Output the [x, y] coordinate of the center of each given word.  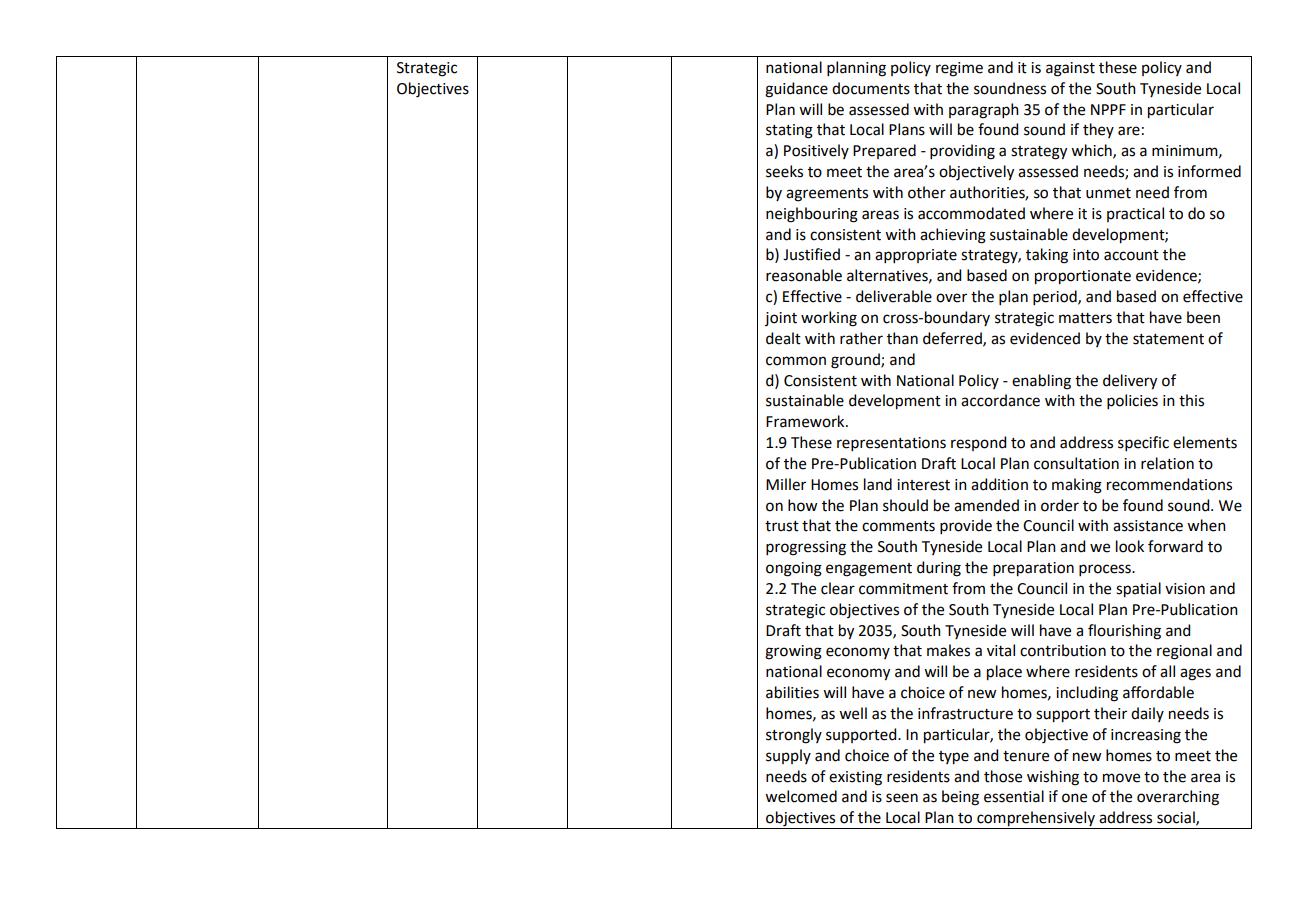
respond [978, 443]
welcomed [801, 796]
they [1098, 130]
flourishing [1124, 632]
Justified [811, 254]
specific [1143, 443]
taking [1047, 256]
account [1131, 255]
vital [1001, 650]
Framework [806, 421]
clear [838, 588]
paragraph [984, 111]
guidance [796, 90]
